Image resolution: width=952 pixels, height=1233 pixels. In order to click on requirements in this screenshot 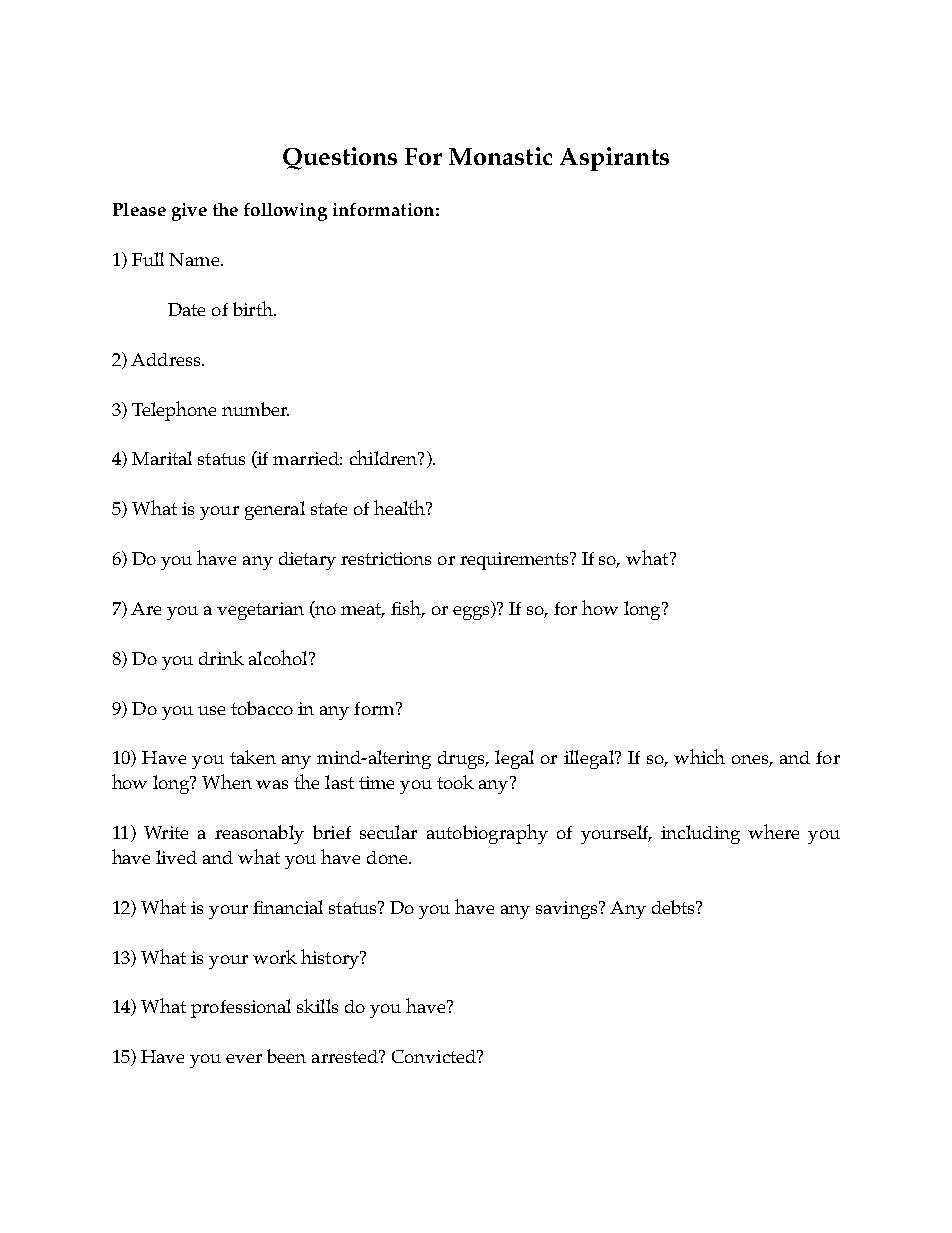, I will do `click(515, 561)`.
